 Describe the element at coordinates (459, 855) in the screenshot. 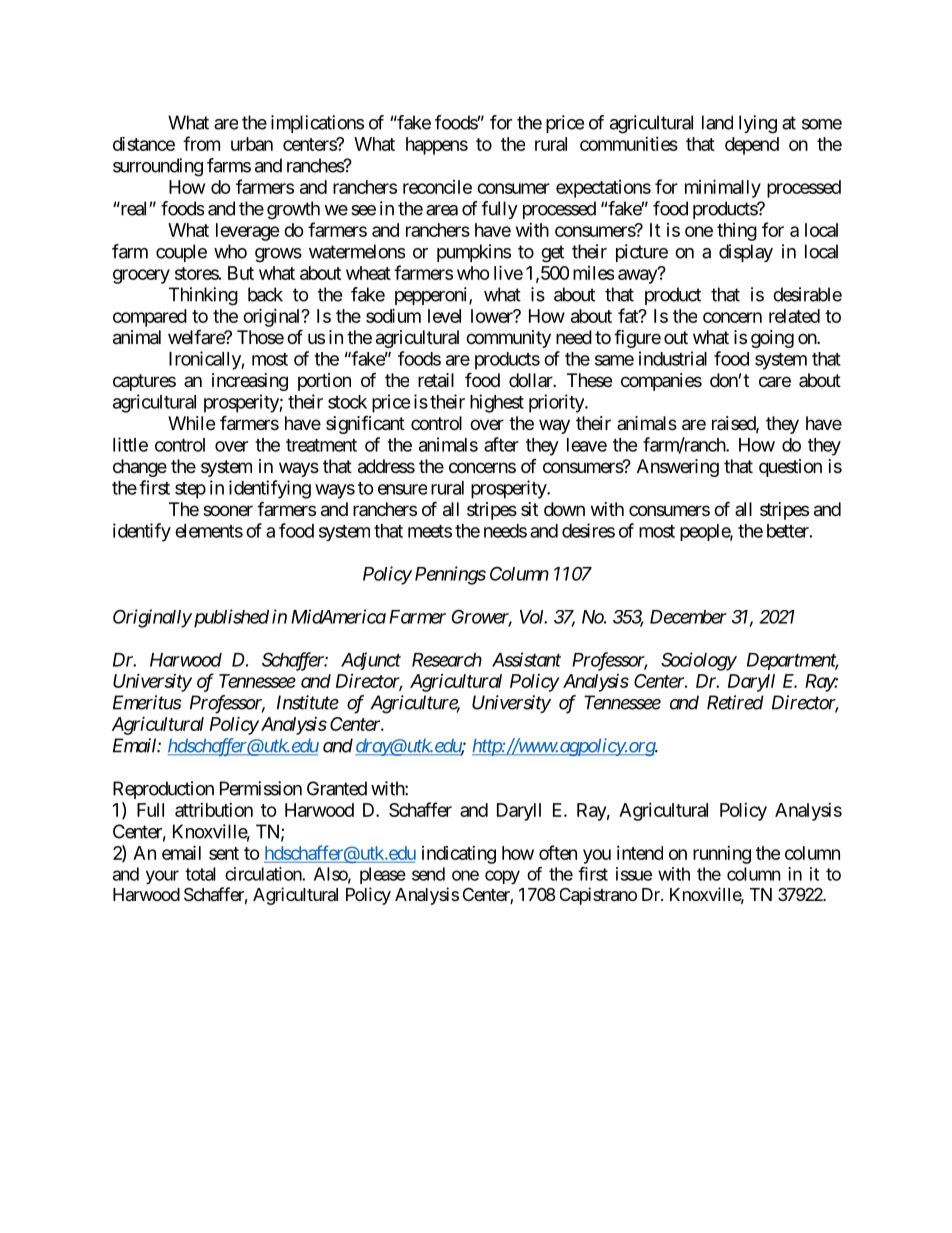

I see `indicating` at that location.
